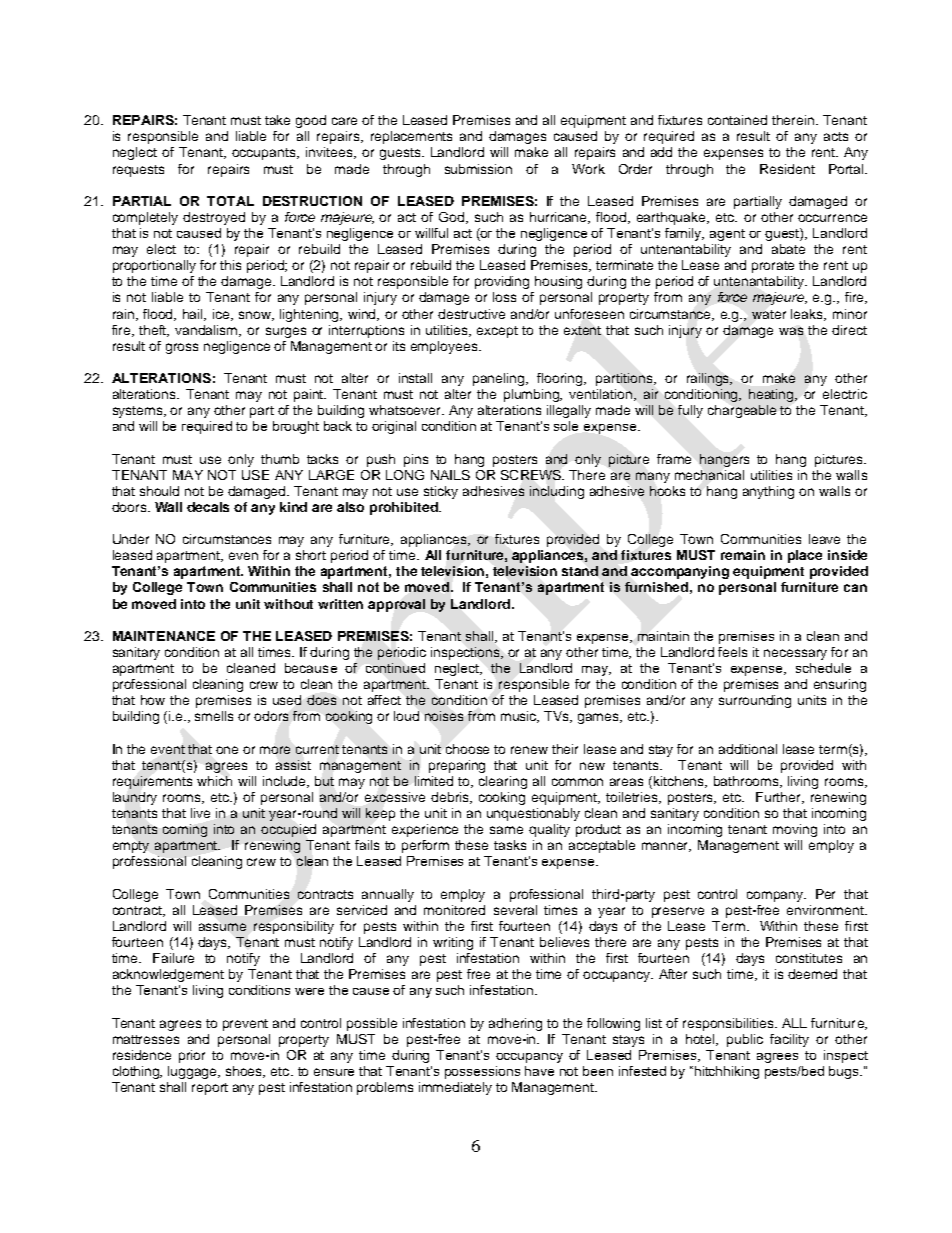 The image size is (952, 1233). What do you see at coordinates (773, 395) in the screenshot?
I see `heating` at bounding box center [773, 395].
